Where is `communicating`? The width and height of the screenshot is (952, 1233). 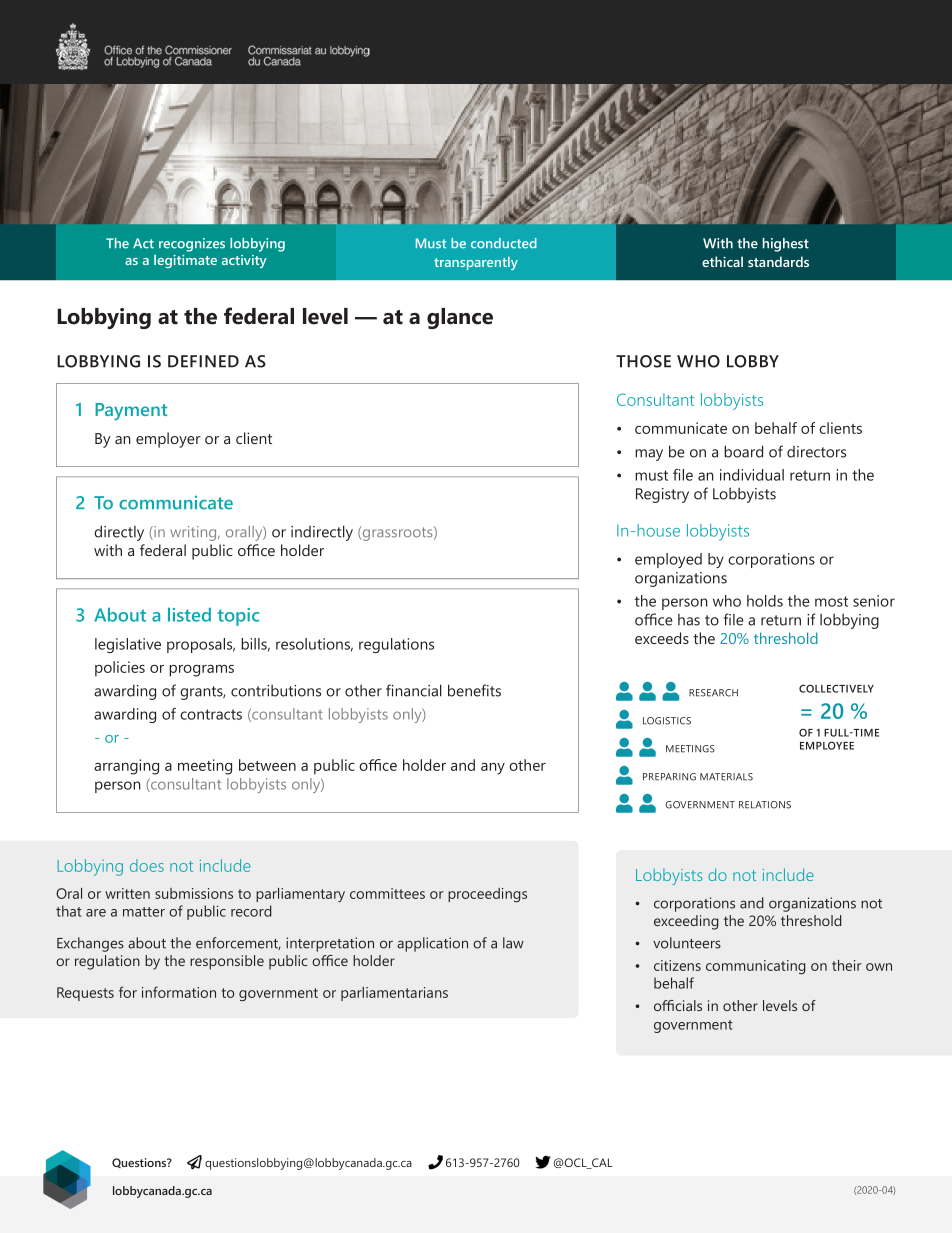
communicating is located at coordinates (756, 967).
